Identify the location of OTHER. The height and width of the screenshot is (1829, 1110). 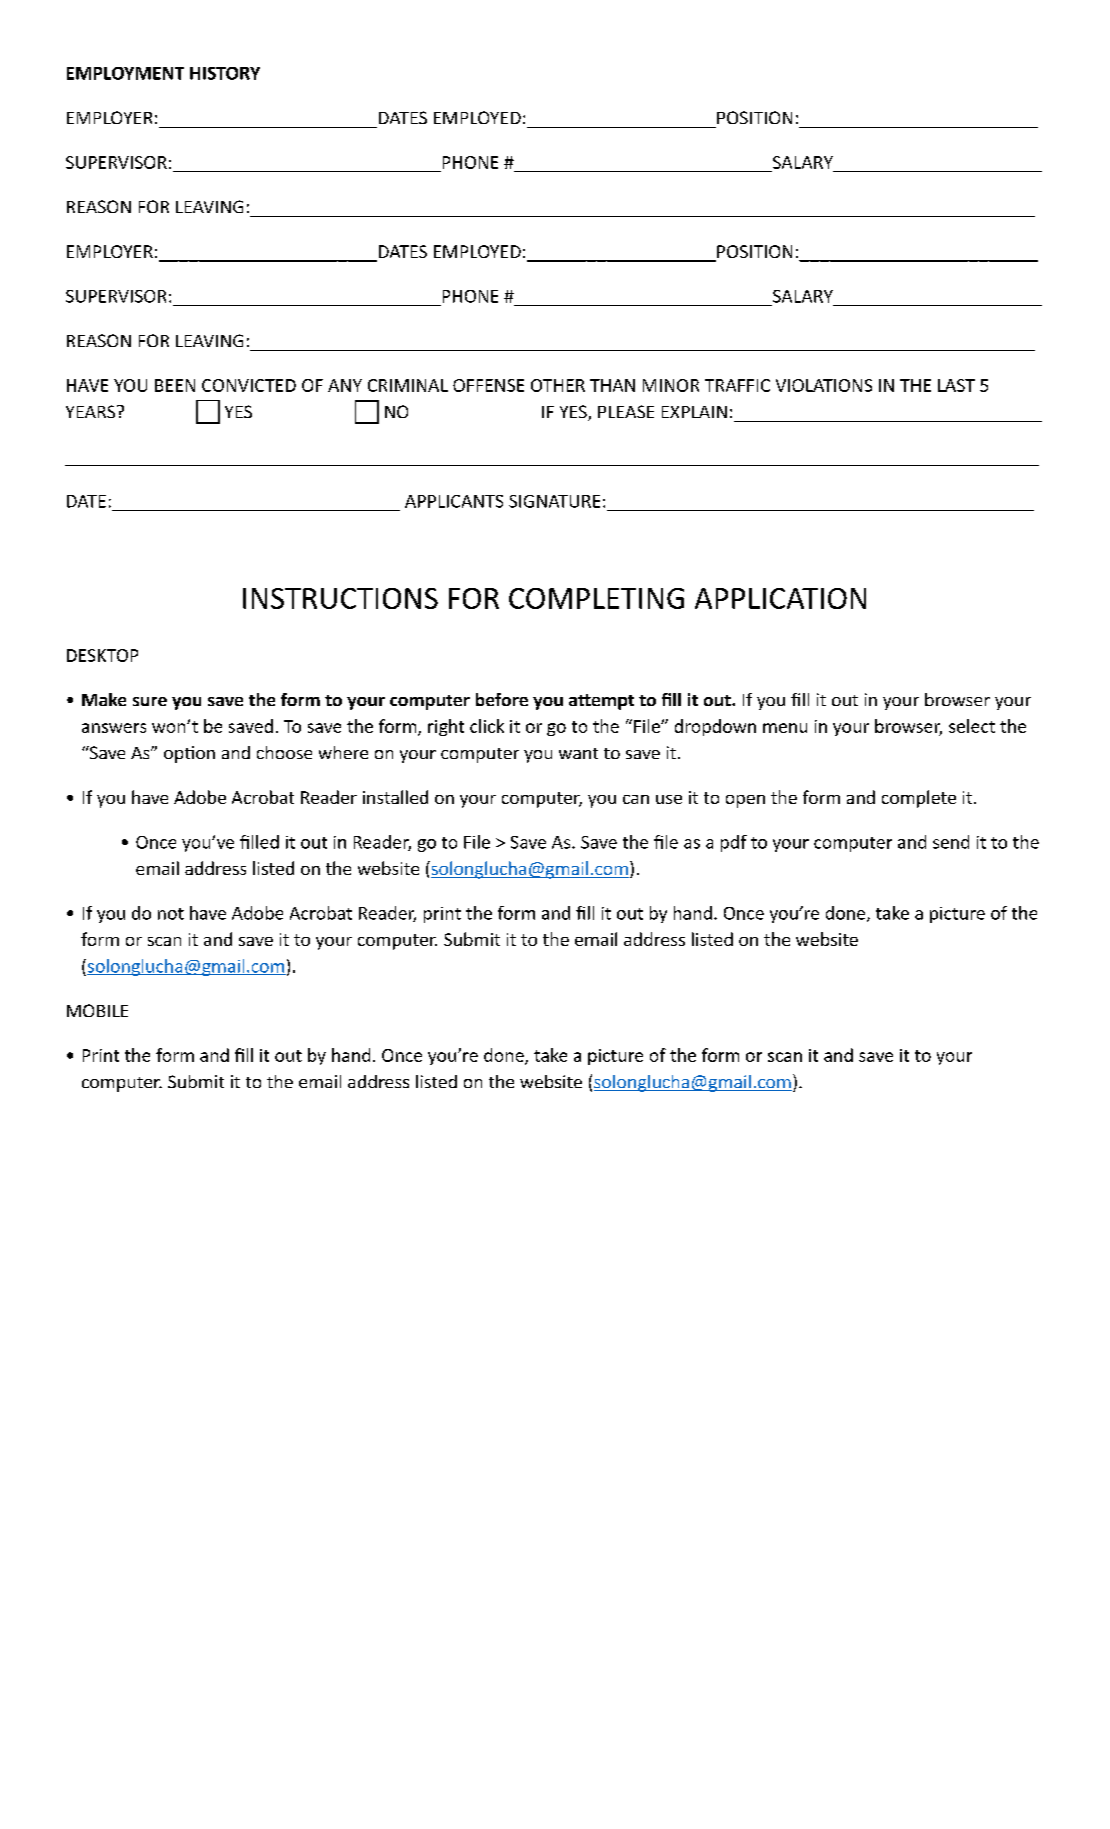
(558, 385).
